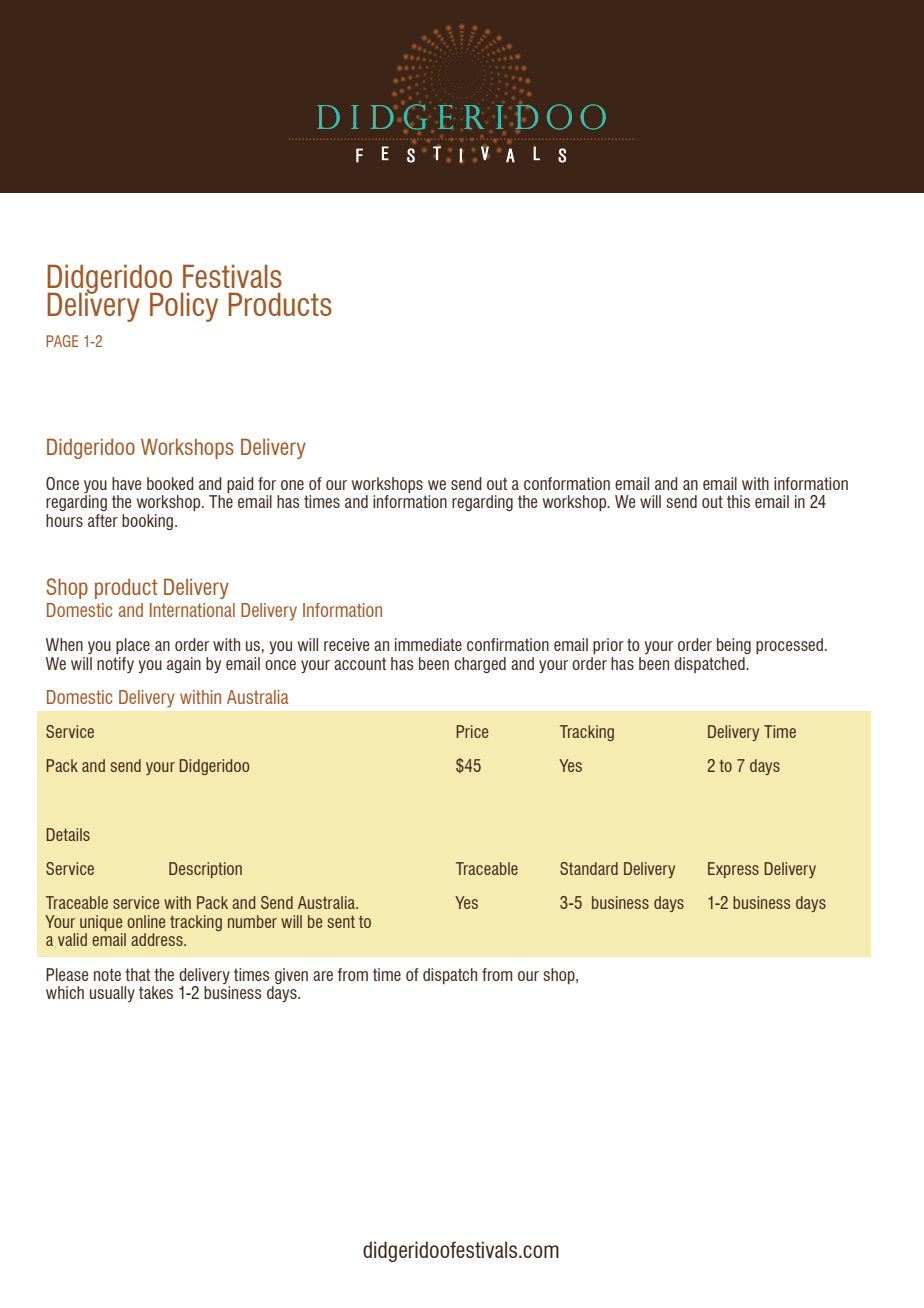  Describe the element at coordinates (133, 646) in the document. I see `place` at that location.
